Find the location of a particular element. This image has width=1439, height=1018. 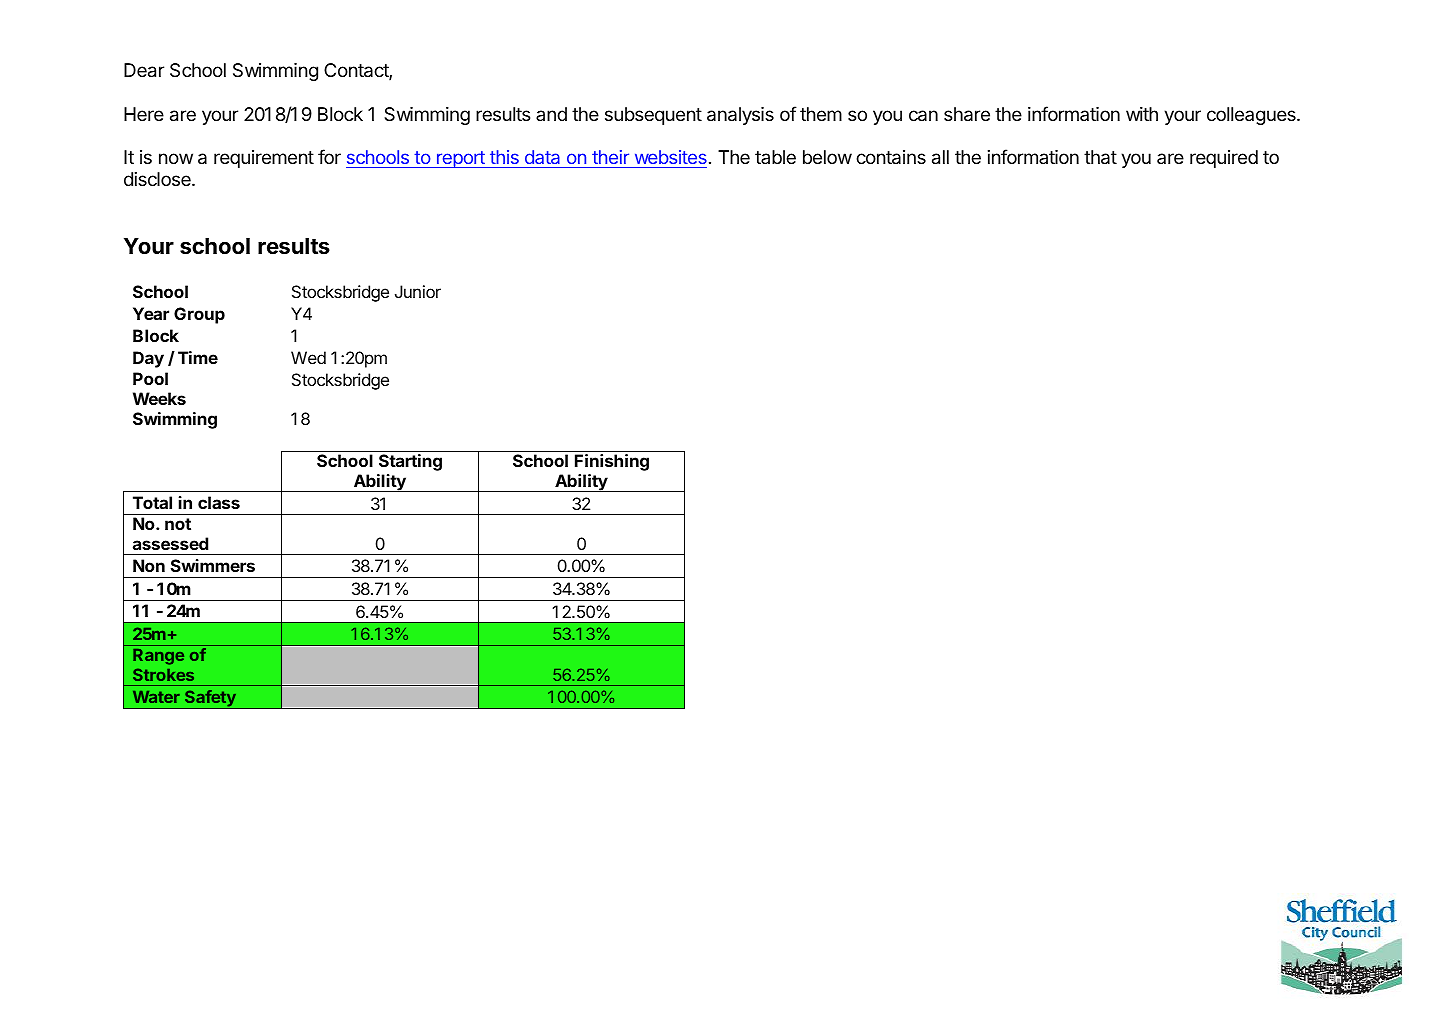

with is located at coordinates (1142, 114).
